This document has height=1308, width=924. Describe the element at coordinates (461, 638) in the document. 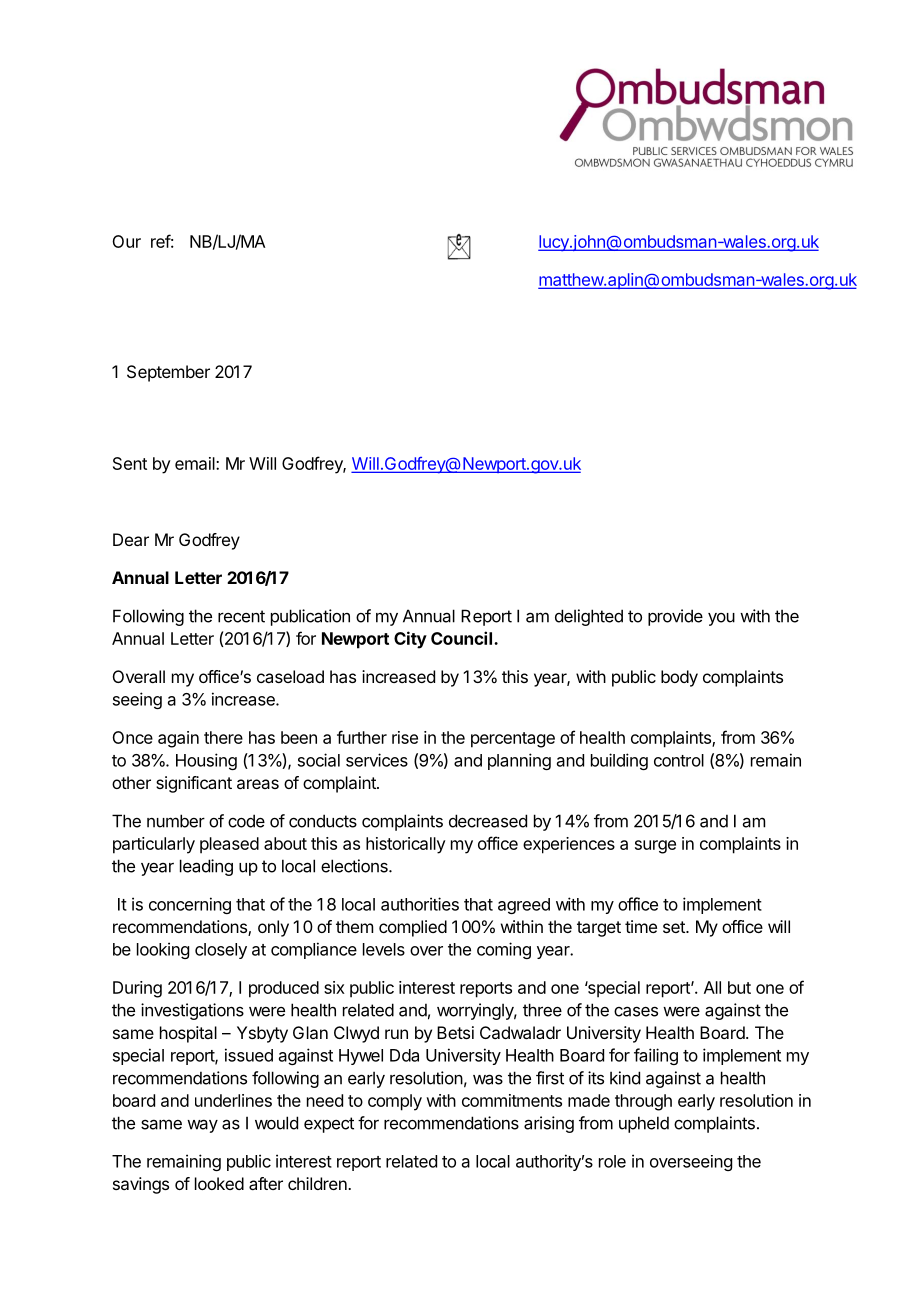

I see `Council` at that location.
